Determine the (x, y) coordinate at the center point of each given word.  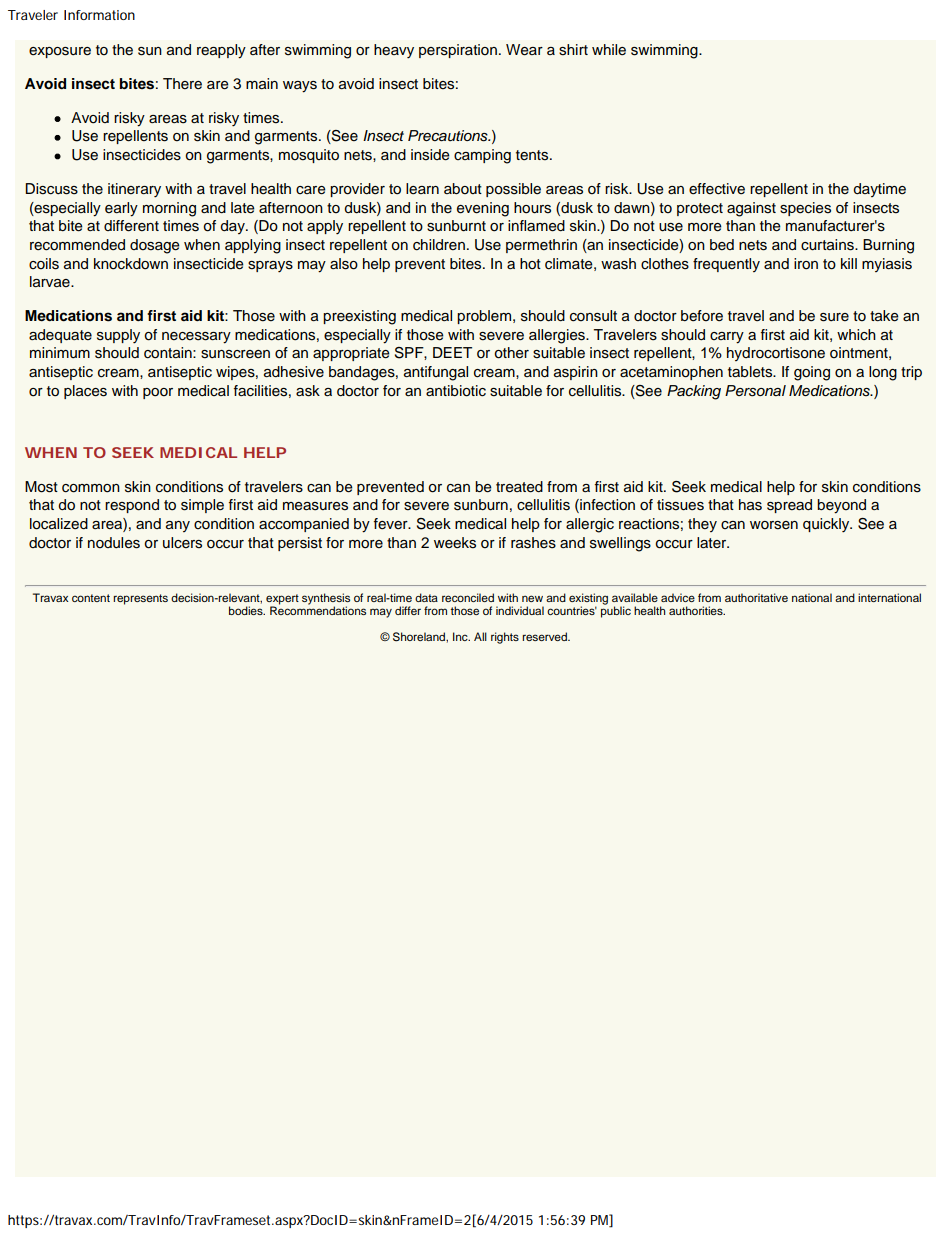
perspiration (458, 51)
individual (520, 610)
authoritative (756, 597)
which (856, 334)
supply (118, 336)
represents (140, 599)
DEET (452, 352)
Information (99, 15)
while (609, 50)
